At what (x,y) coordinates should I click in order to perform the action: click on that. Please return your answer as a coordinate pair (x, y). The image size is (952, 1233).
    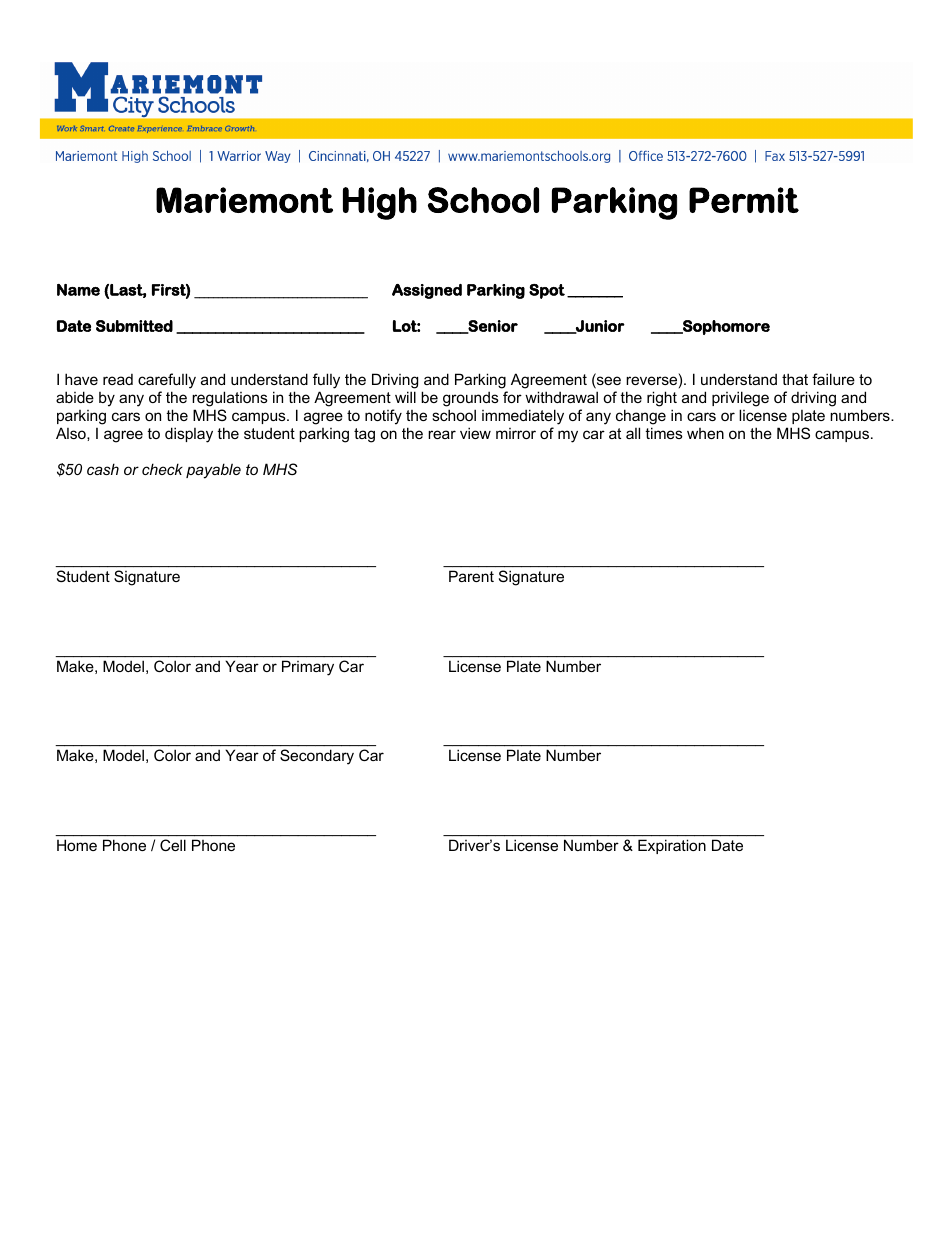
    Looking at the image, I should click on (795, 379).
